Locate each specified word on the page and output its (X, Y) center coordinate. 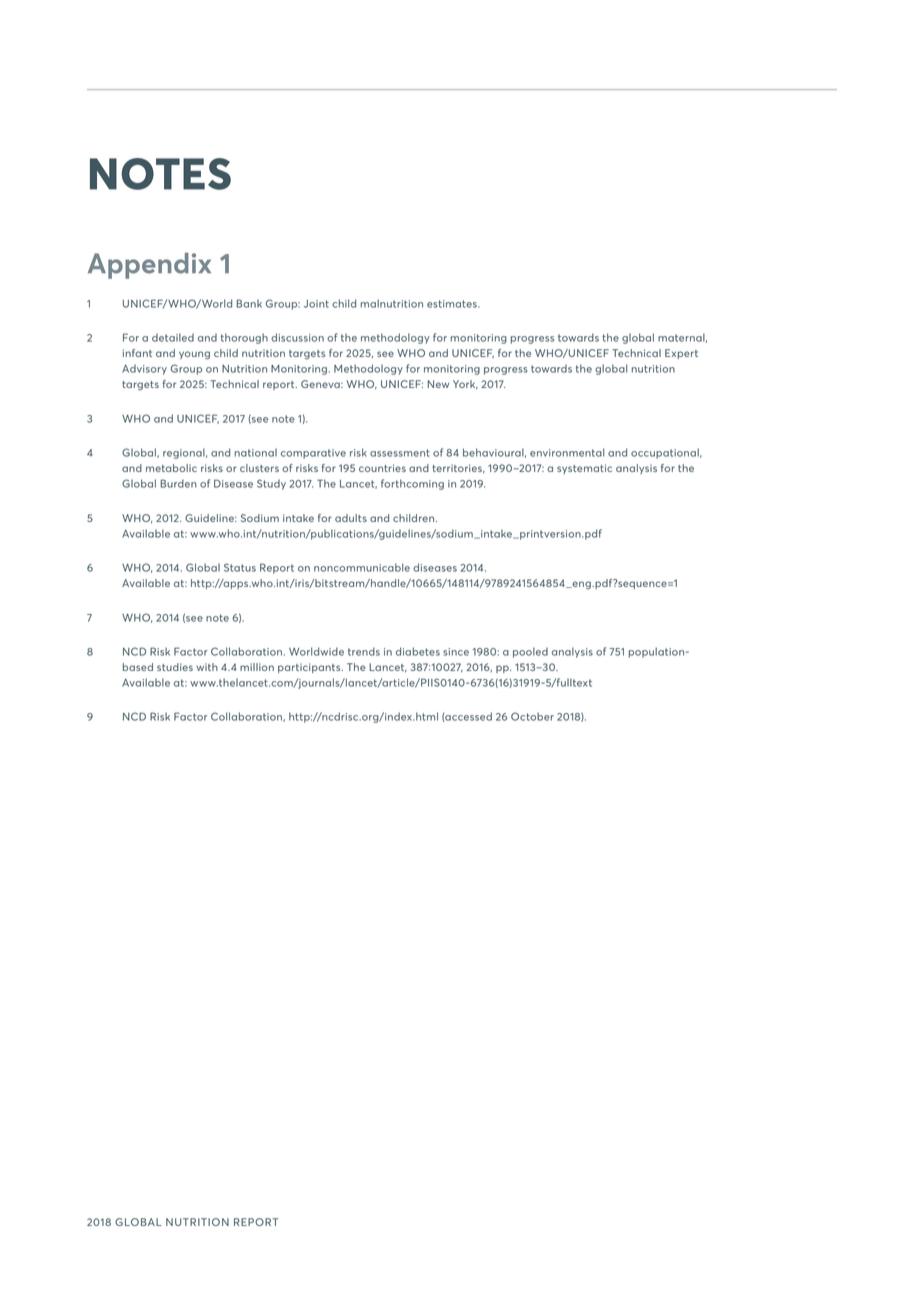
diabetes (418, 651)
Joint (316, 304)
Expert (681, 354)
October (532, 716)
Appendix (149, 266)
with (207, 667)
